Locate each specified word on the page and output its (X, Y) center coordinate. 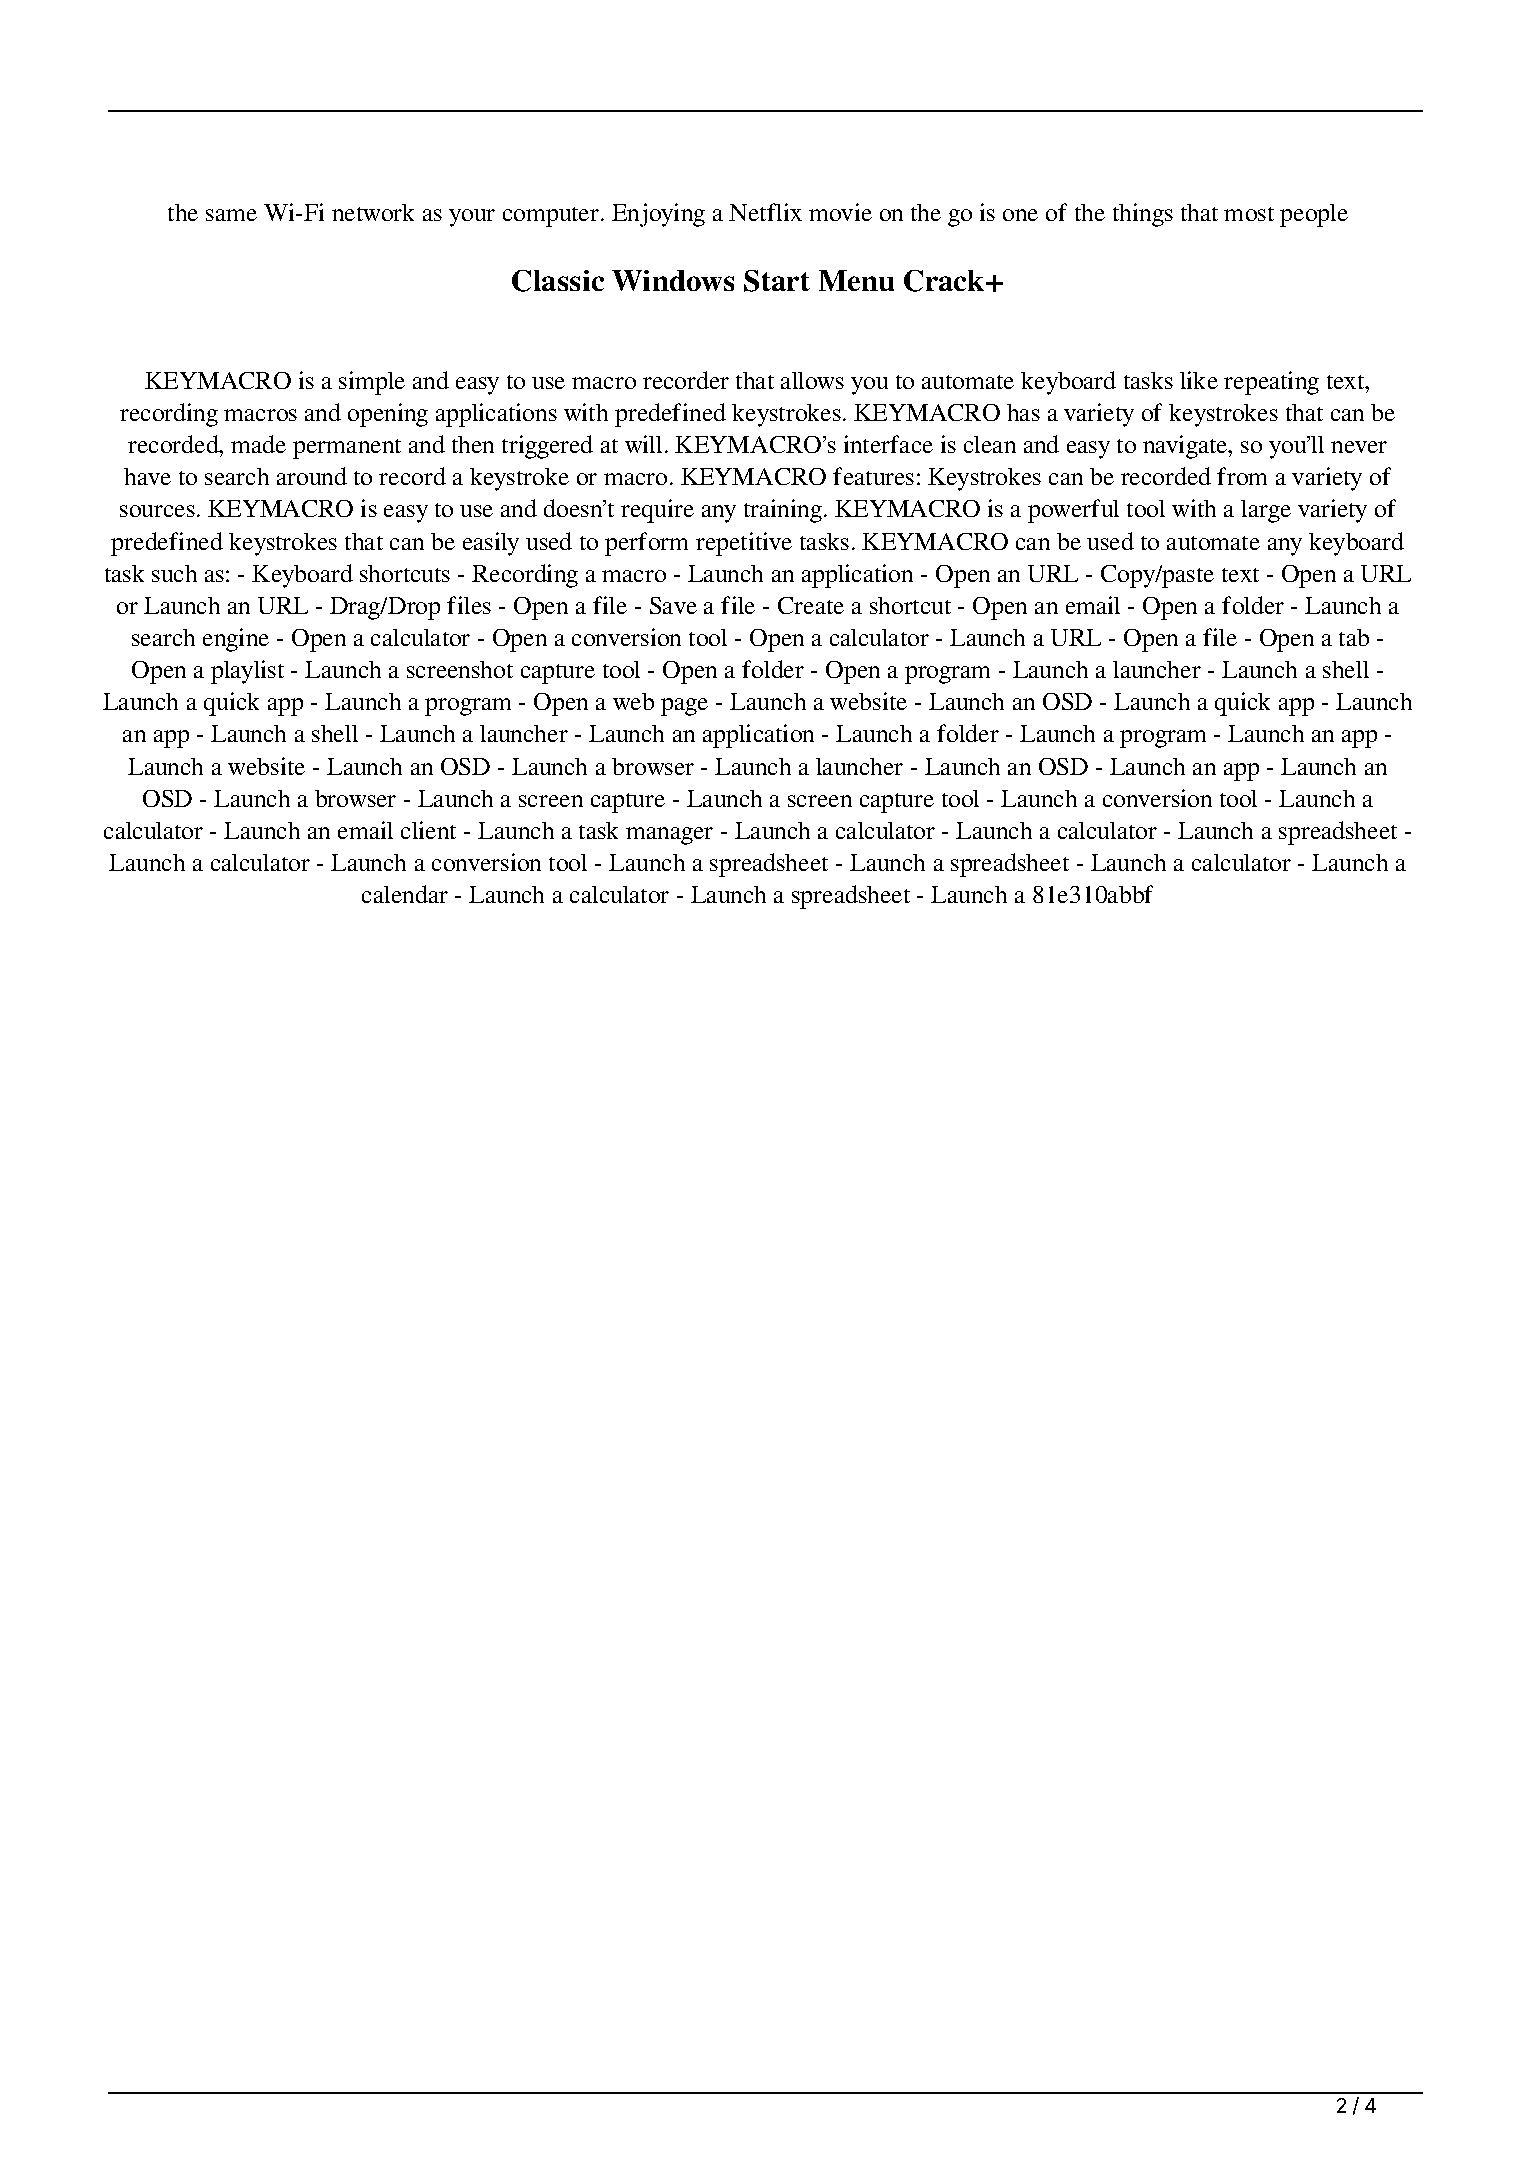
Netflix (765, 212)
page (684, 707)
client (428, 830)
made (258, 444)
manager (669, 836)
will (643, 444)
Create (811, 605)
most (1249, 214)
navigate (1186, 447)
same (231, 215)
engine (236, 640)
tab (1354, 637)
